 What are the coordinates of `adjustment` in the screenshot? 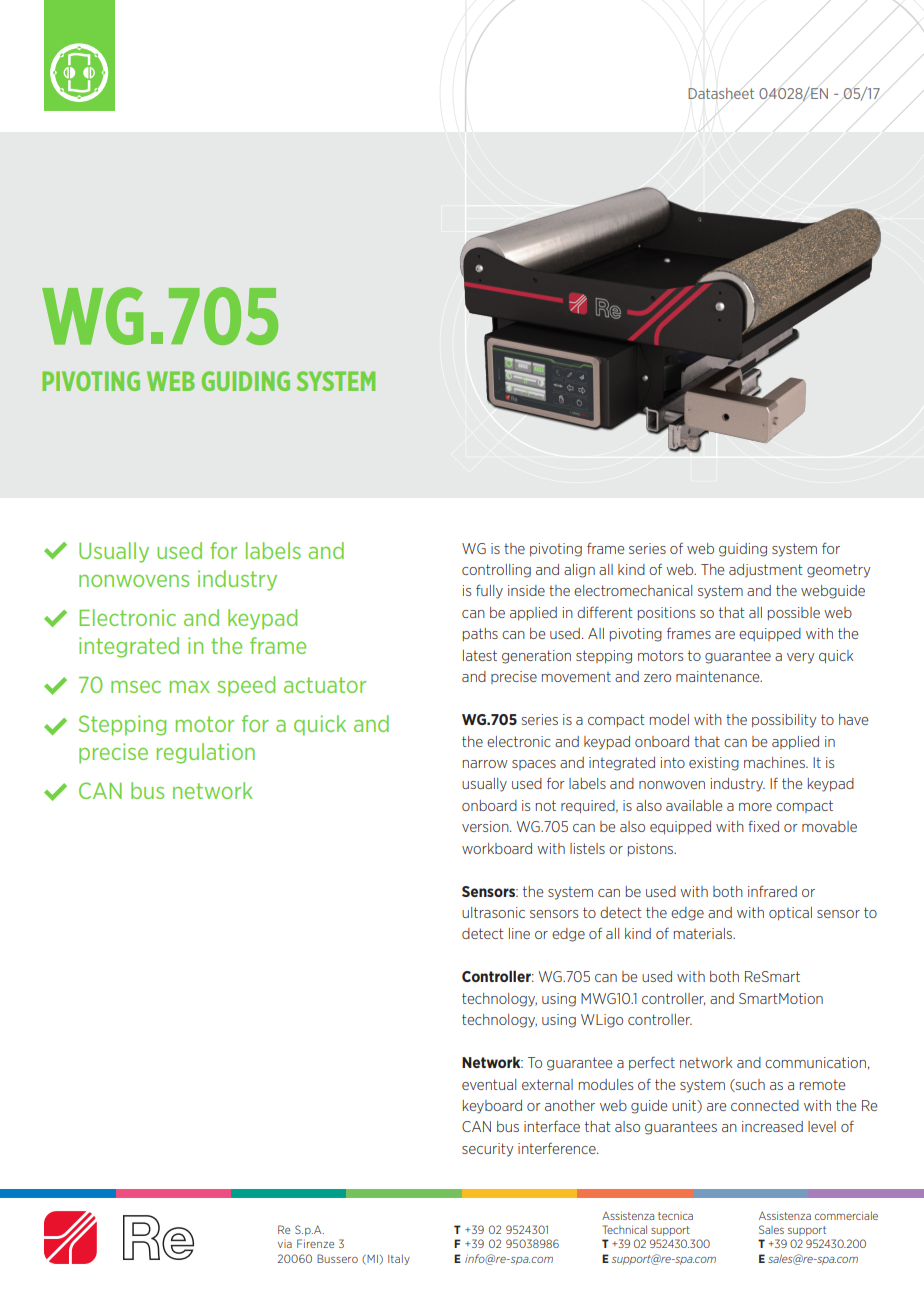 It's located at (766, 571).
